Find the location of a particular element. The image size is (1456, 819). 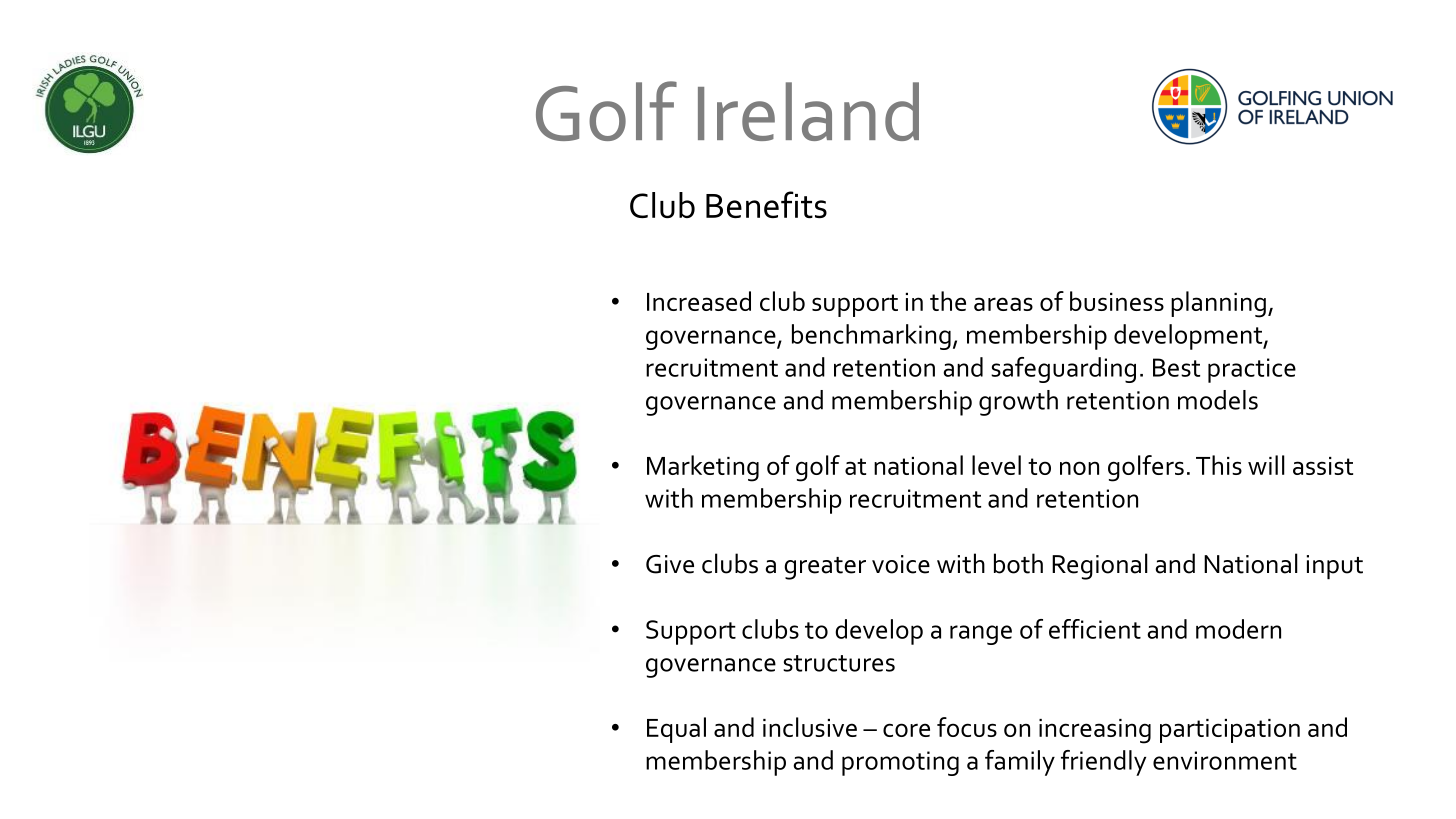

Benefits is located at coordinates (766, 204).
